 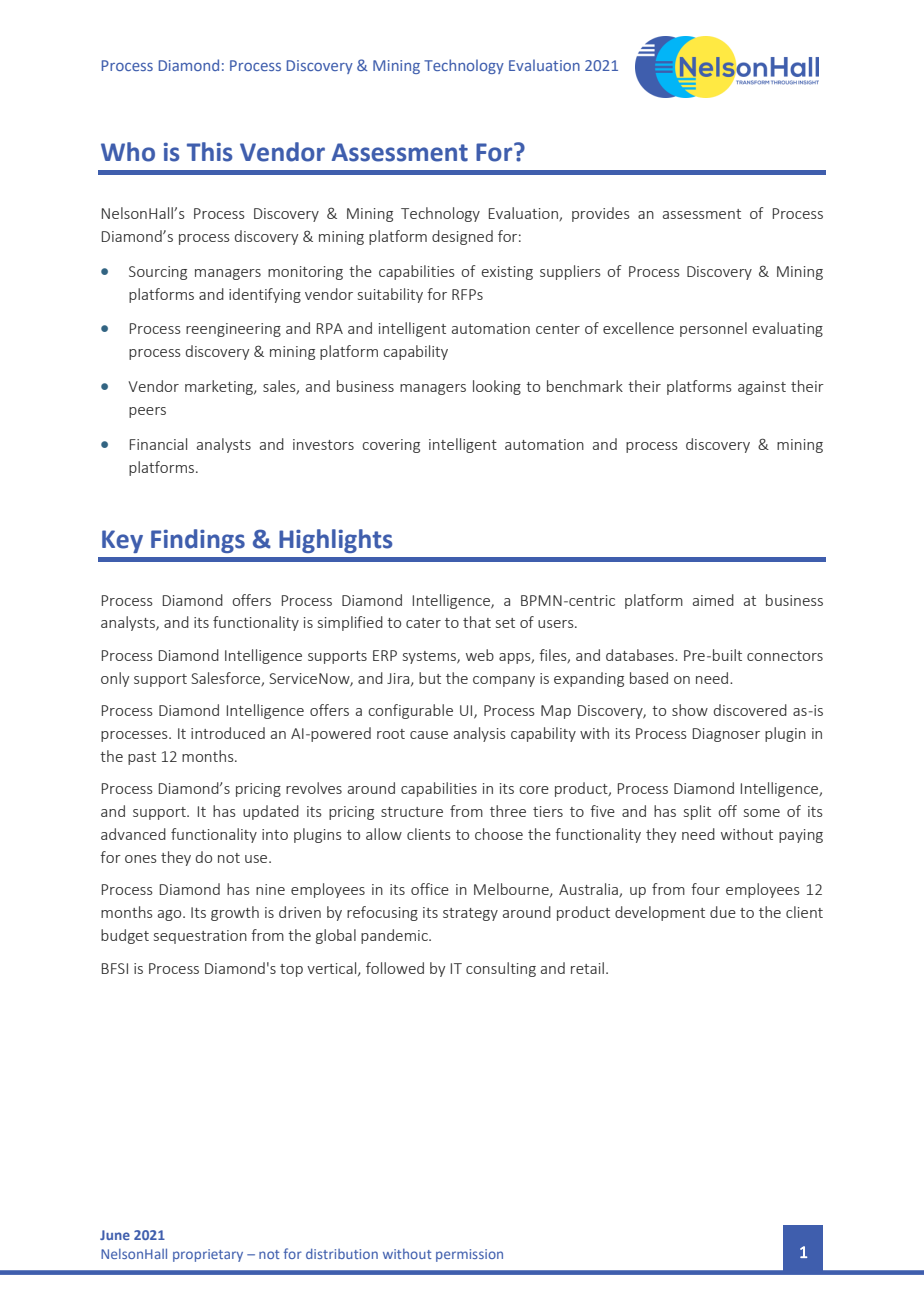 I want to click on aimed, so click(x=713, y=600).
